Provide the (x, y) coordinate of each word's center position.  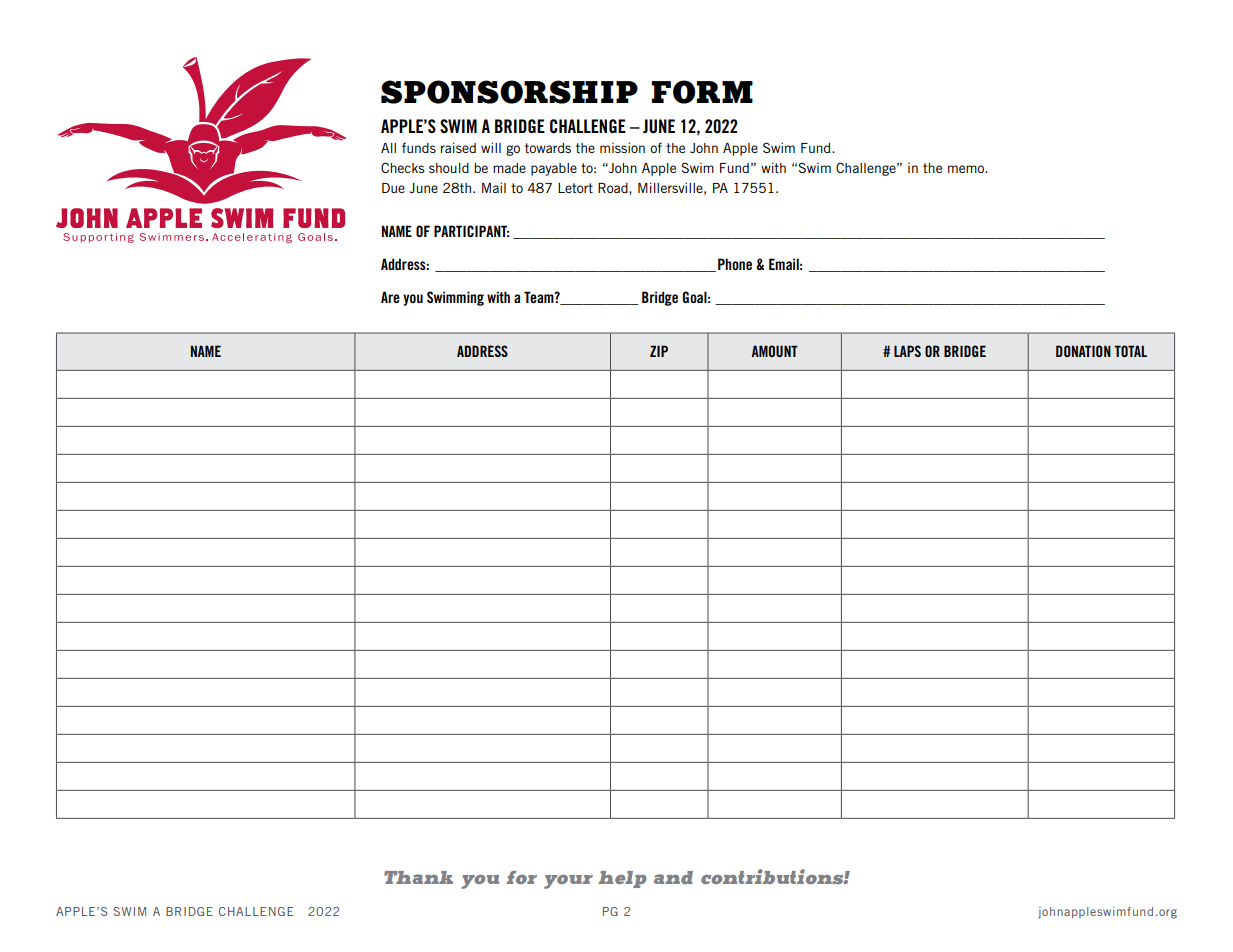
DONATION (1083, 351)
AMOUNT (775, 351)
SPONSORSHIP (509, 92)
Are (390, 297)
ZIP (659, 351)
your (568, 882)
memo (967, 169)
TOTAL (1130, 351)
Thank (418, 877)
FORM (702, 92)
